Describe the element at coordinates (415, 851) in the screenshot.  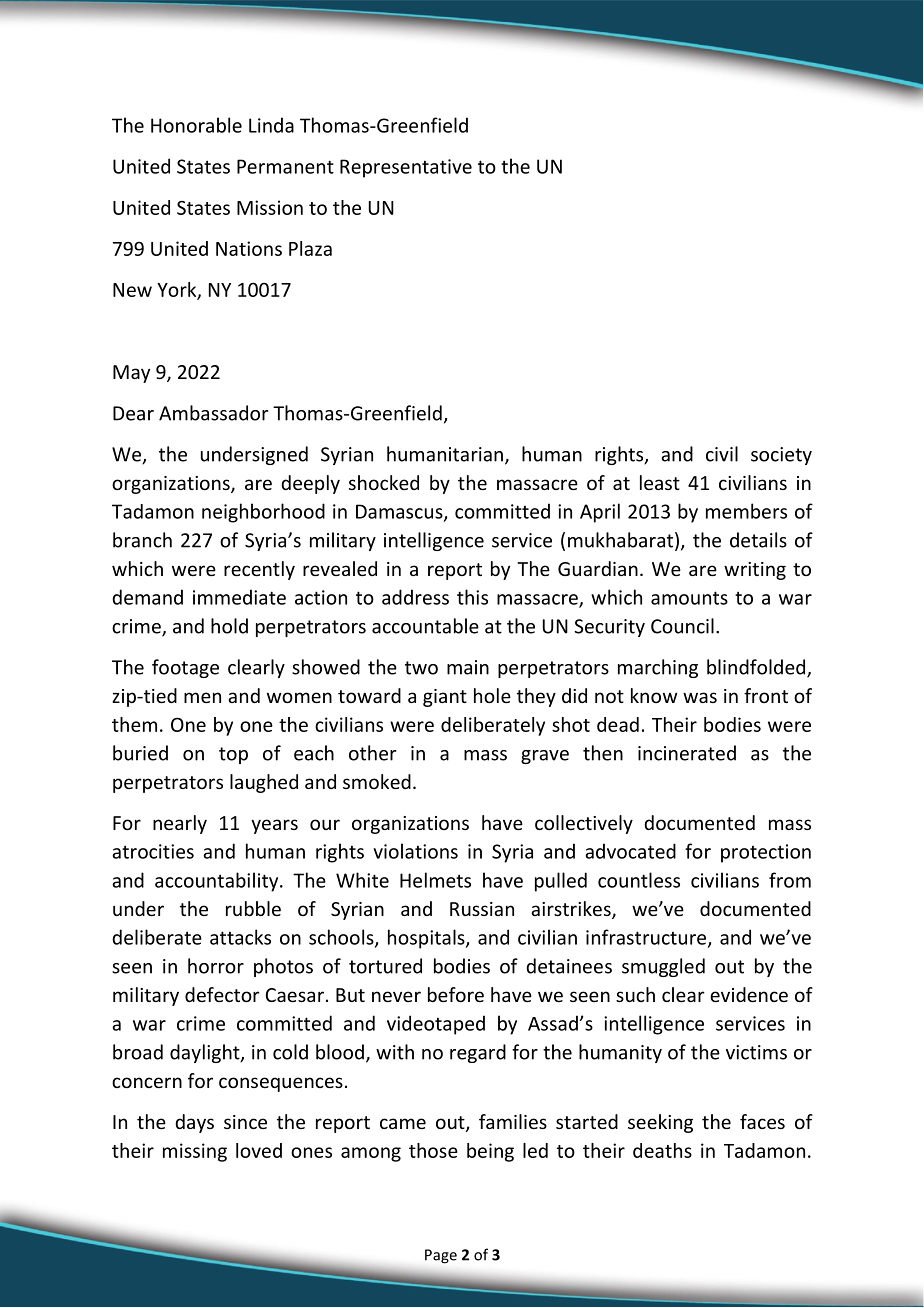
I see `violations` at that location.
